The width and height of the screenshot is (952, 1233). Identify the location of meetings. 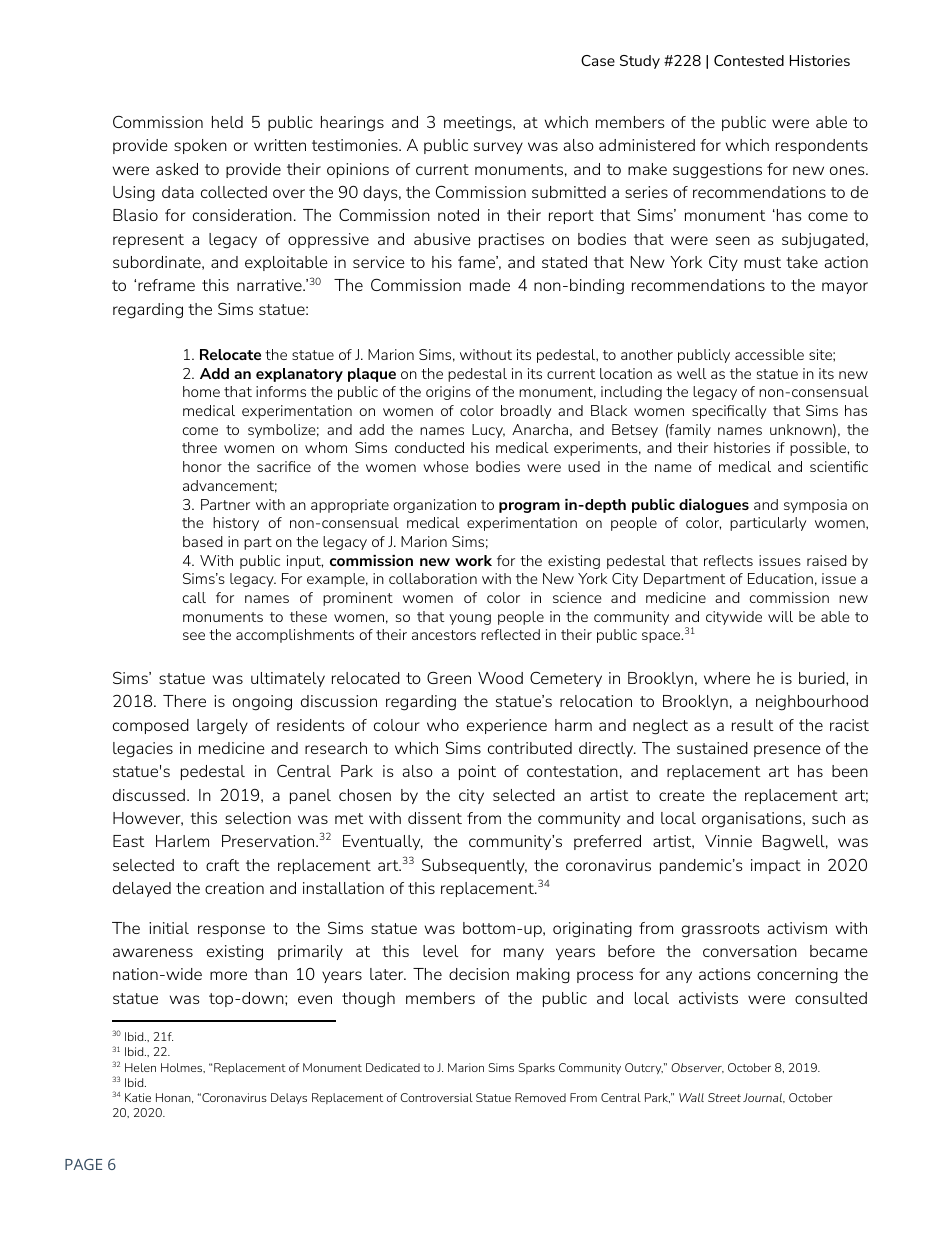
(479, 124).
